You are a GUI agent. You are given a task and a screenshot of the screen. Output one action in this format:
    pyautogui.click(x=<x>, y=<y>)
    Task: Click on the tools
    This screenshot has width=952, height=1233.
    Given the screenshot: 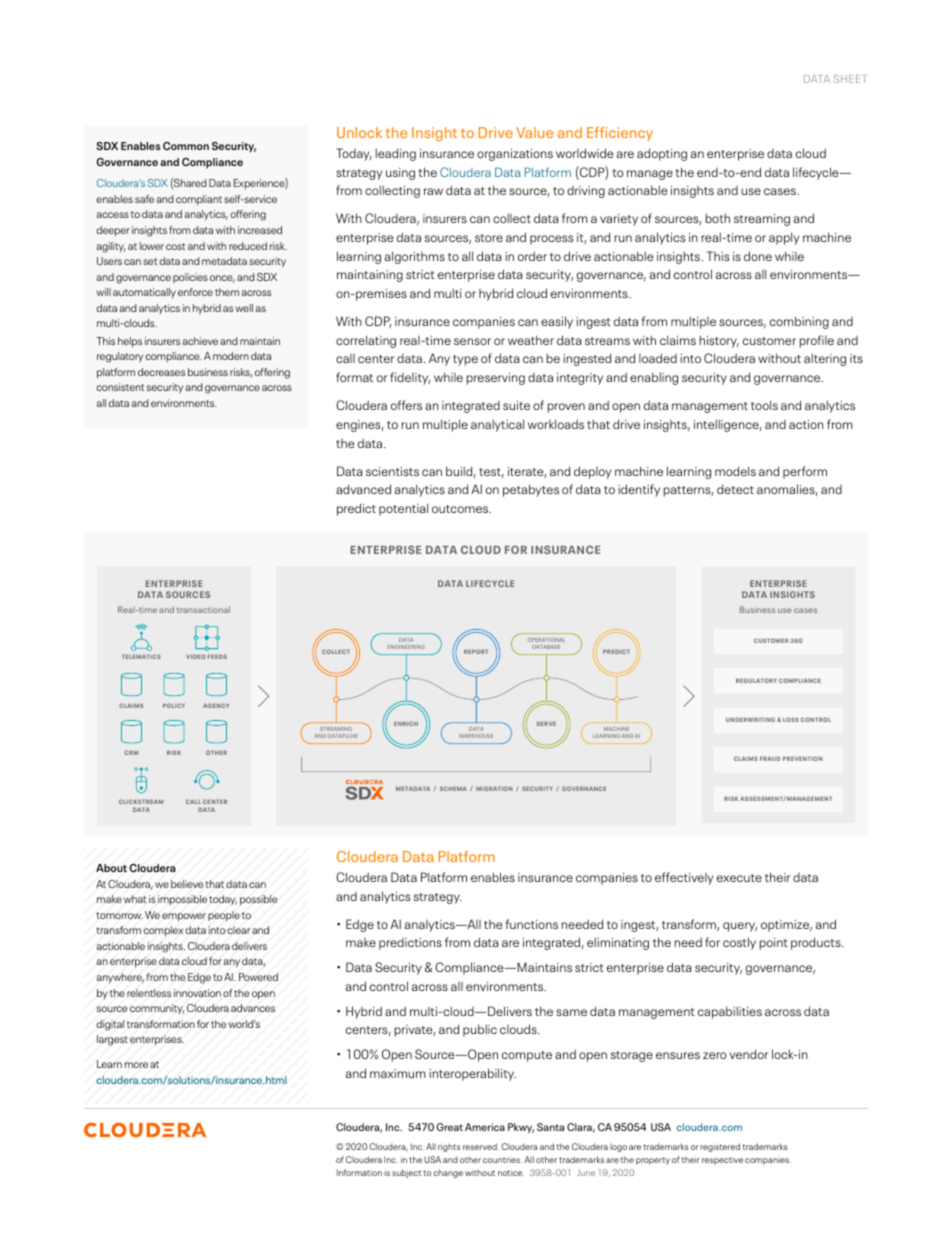 What is the action you would take?
    pyautogui.click(x=764, y=405)
